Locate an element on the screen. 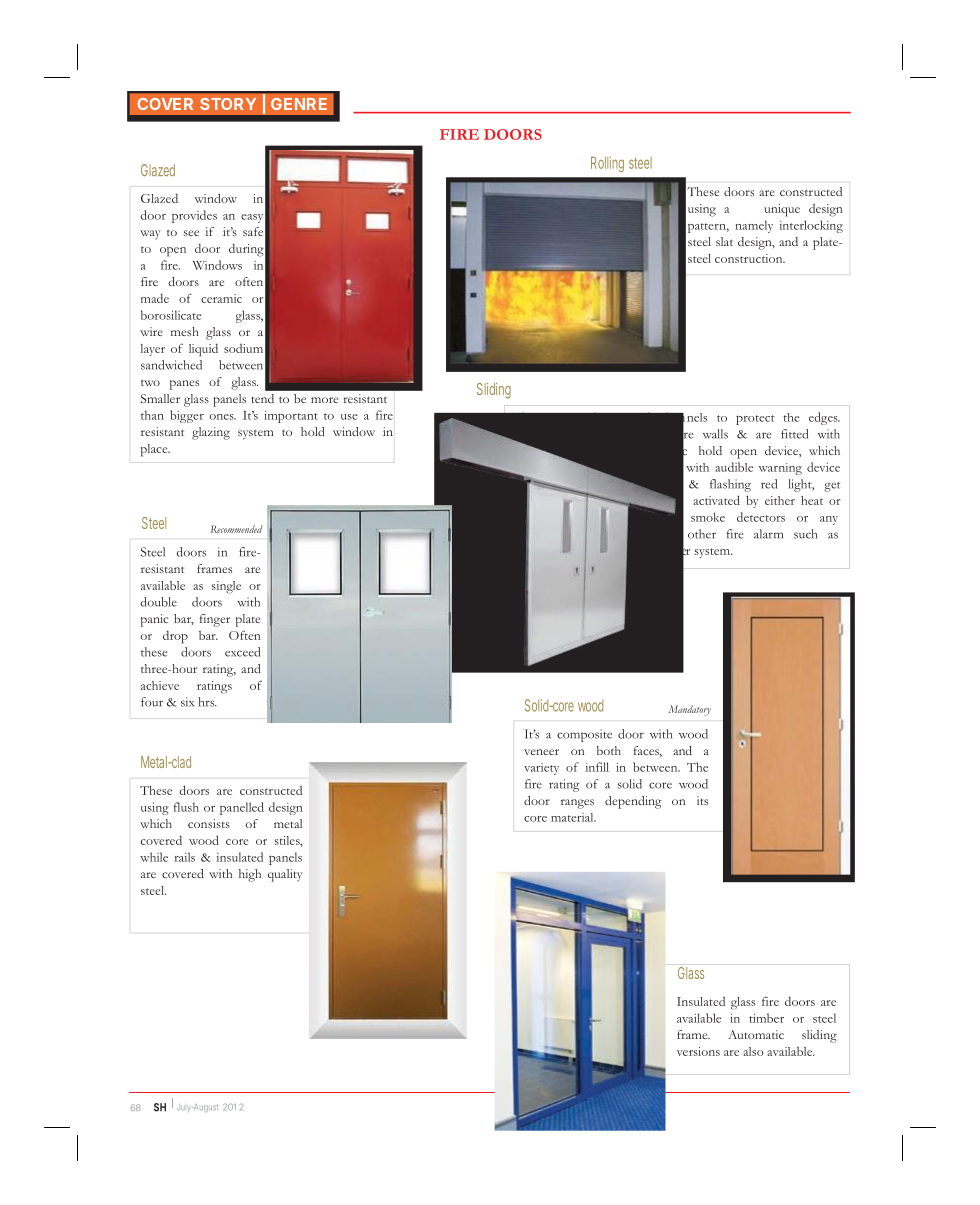  slat is located at coordinates (724, 241).
